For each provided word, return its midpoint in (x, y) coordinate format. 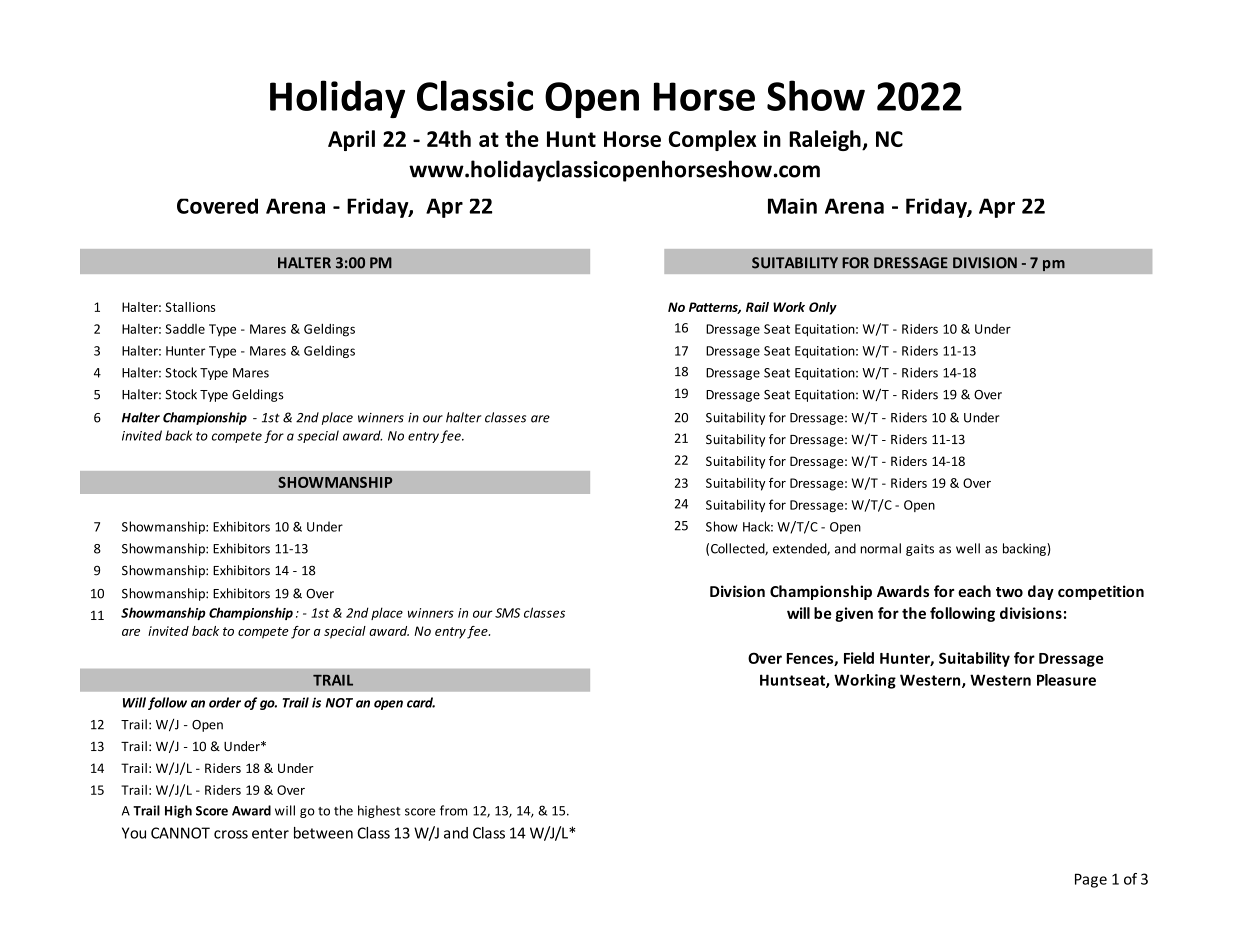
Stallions (190, 307)
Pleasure (1066, 680)
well (968, 548)
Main (792, 206)
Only (823, 308)
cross (231, 834)
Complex (713, 140)
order (225, 702)
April (351, 140)
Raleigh (826, 140)
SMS (507, 613)
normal (881, 548)
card (421, 702)
